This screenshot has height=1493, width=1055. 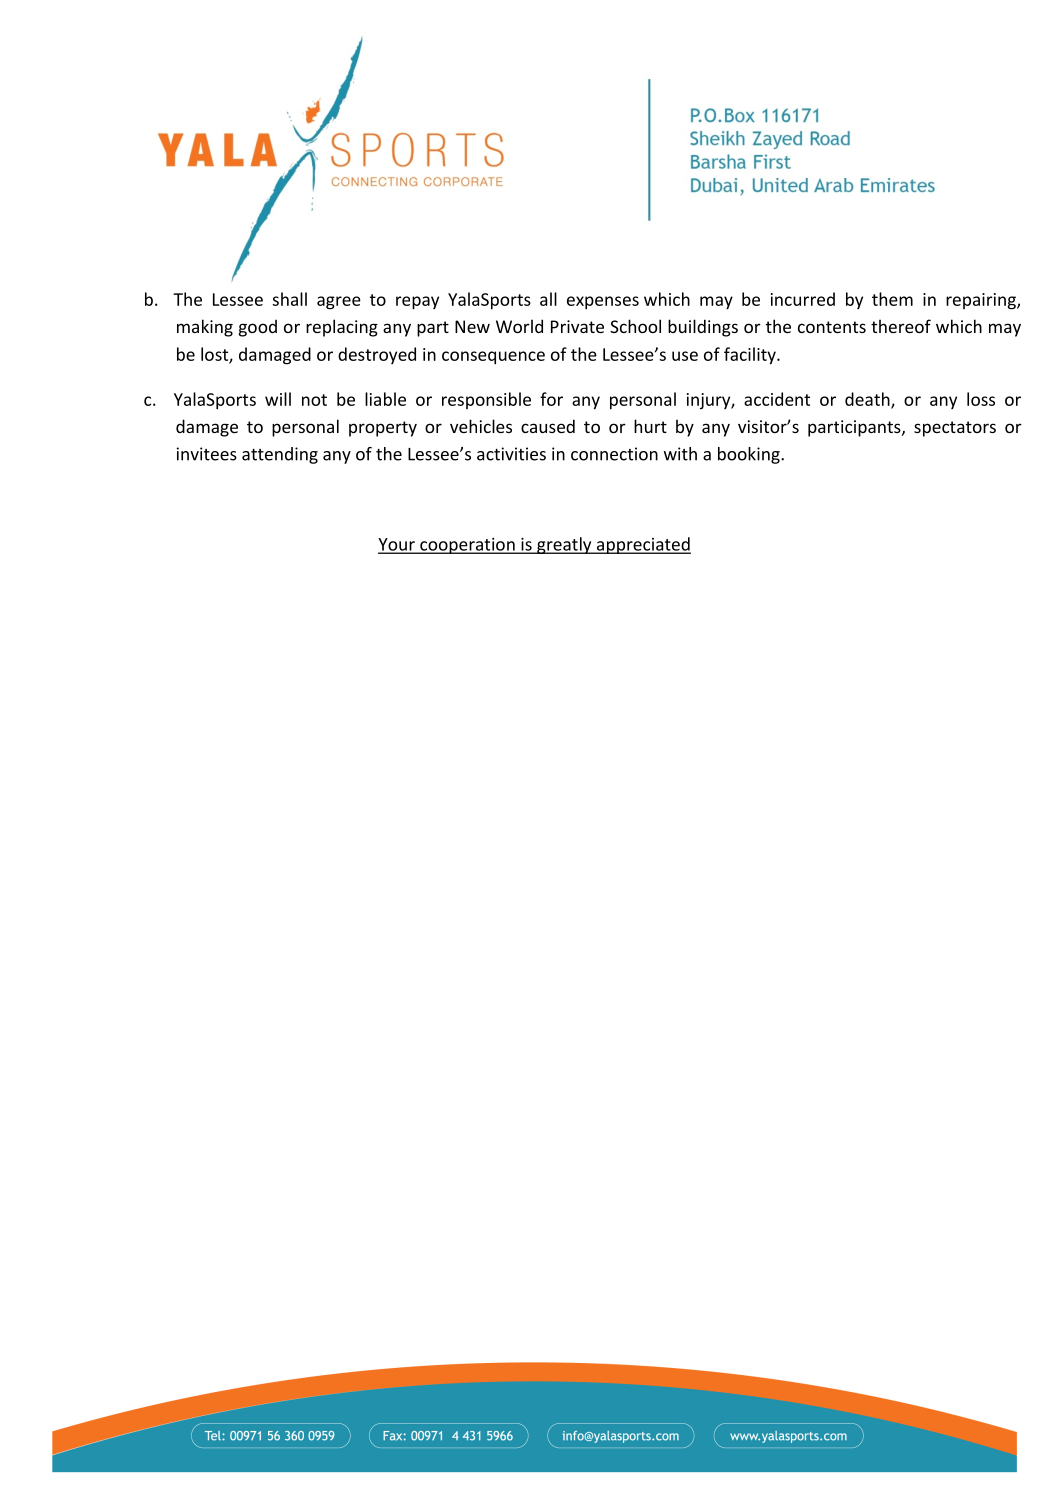 I want to click on expenses, so click(x=603, y=303).
